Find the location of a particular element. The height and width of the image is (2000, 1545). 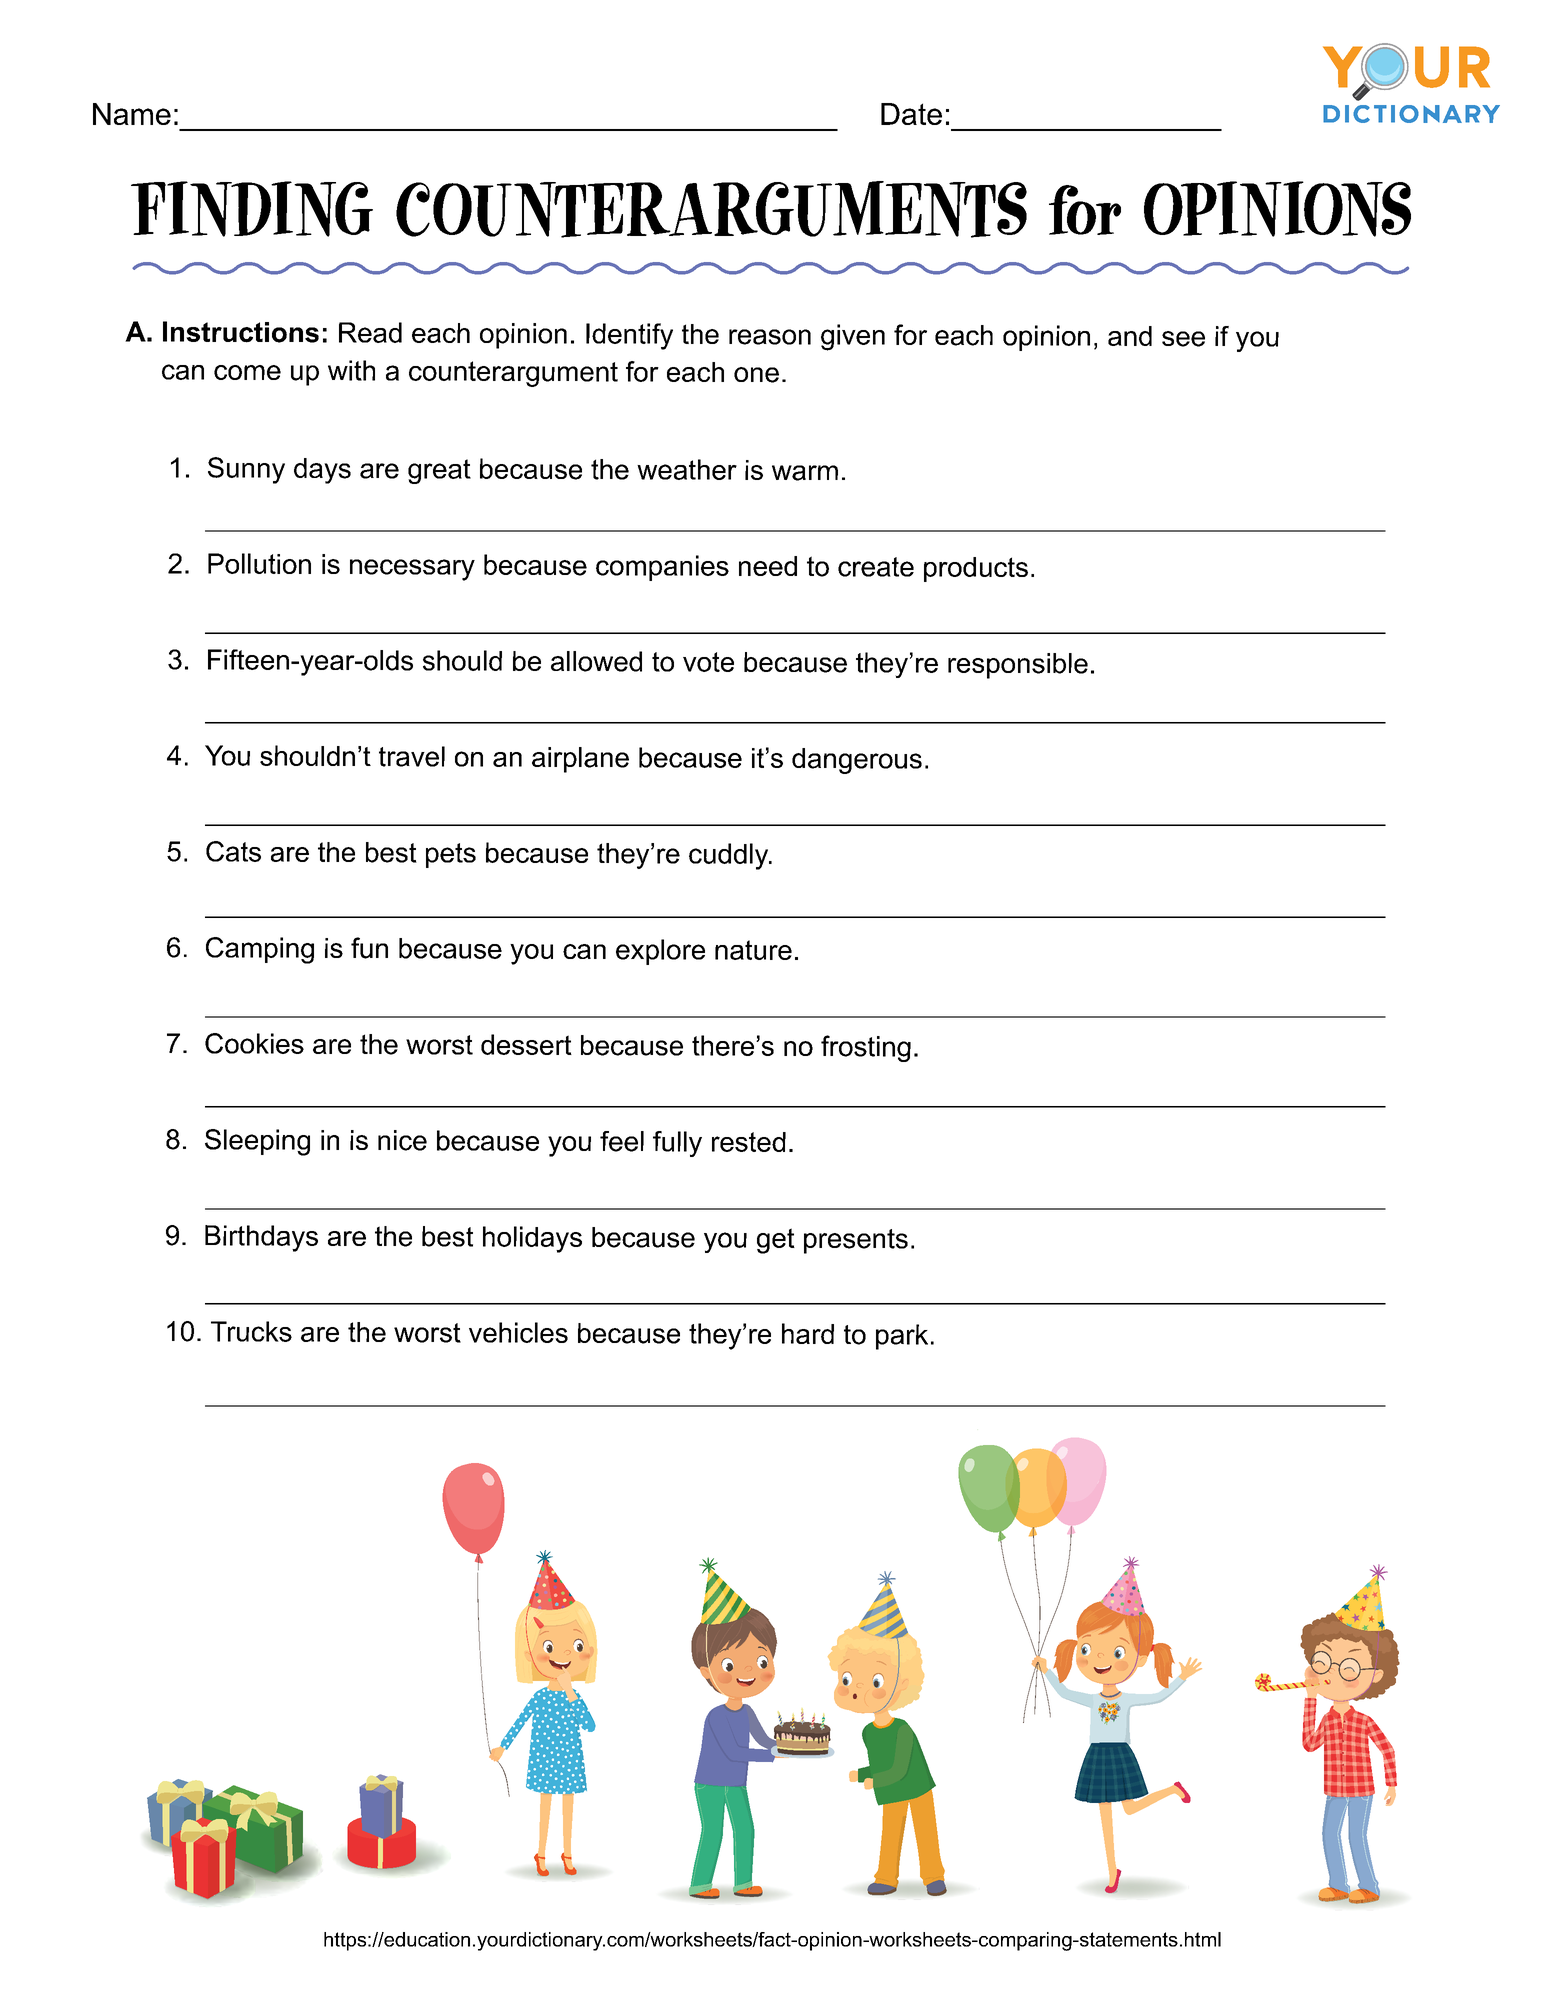

airplane is located at coordinates (580, 760).
